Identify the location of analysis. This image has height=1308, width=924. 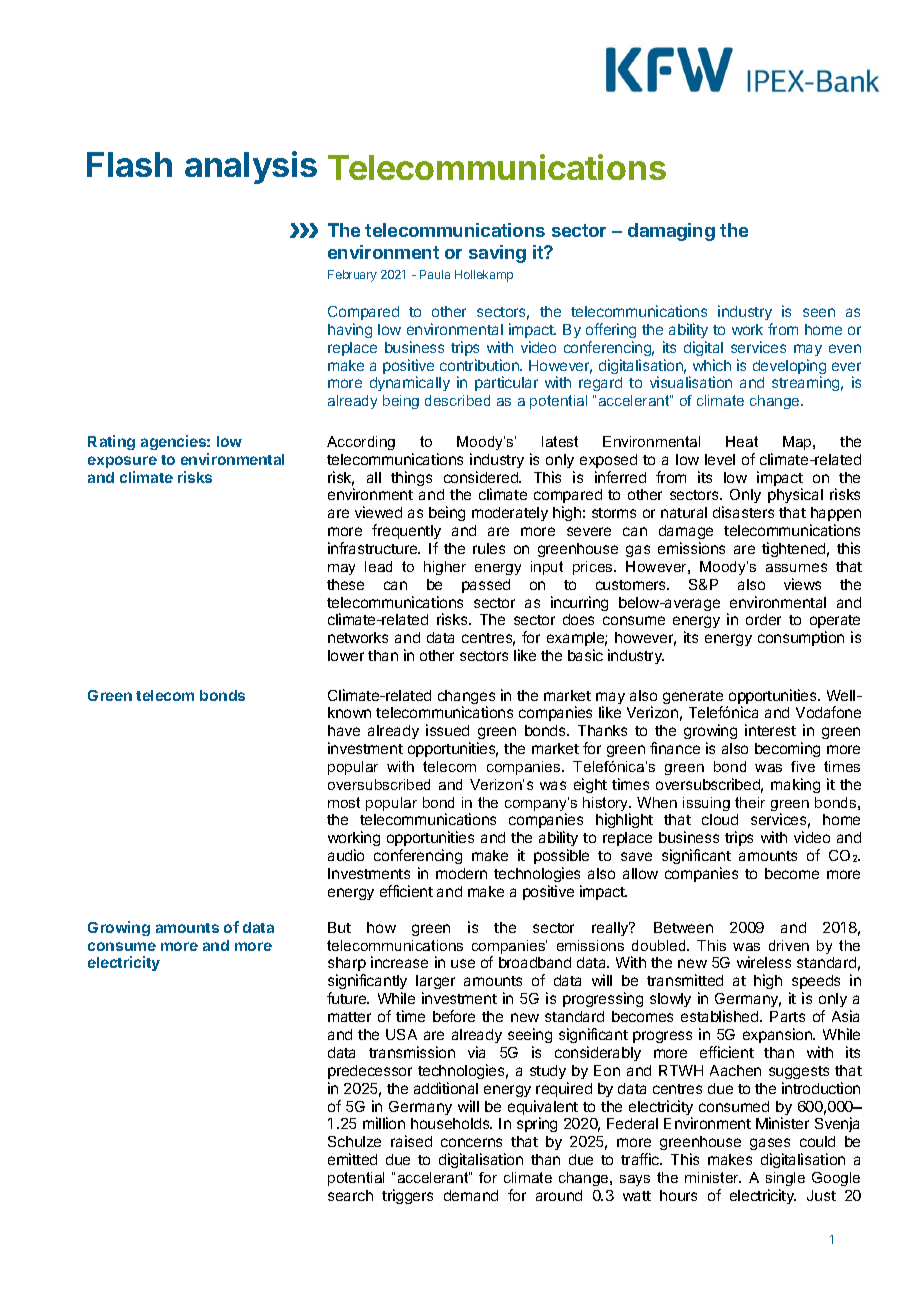
(251, 167).
